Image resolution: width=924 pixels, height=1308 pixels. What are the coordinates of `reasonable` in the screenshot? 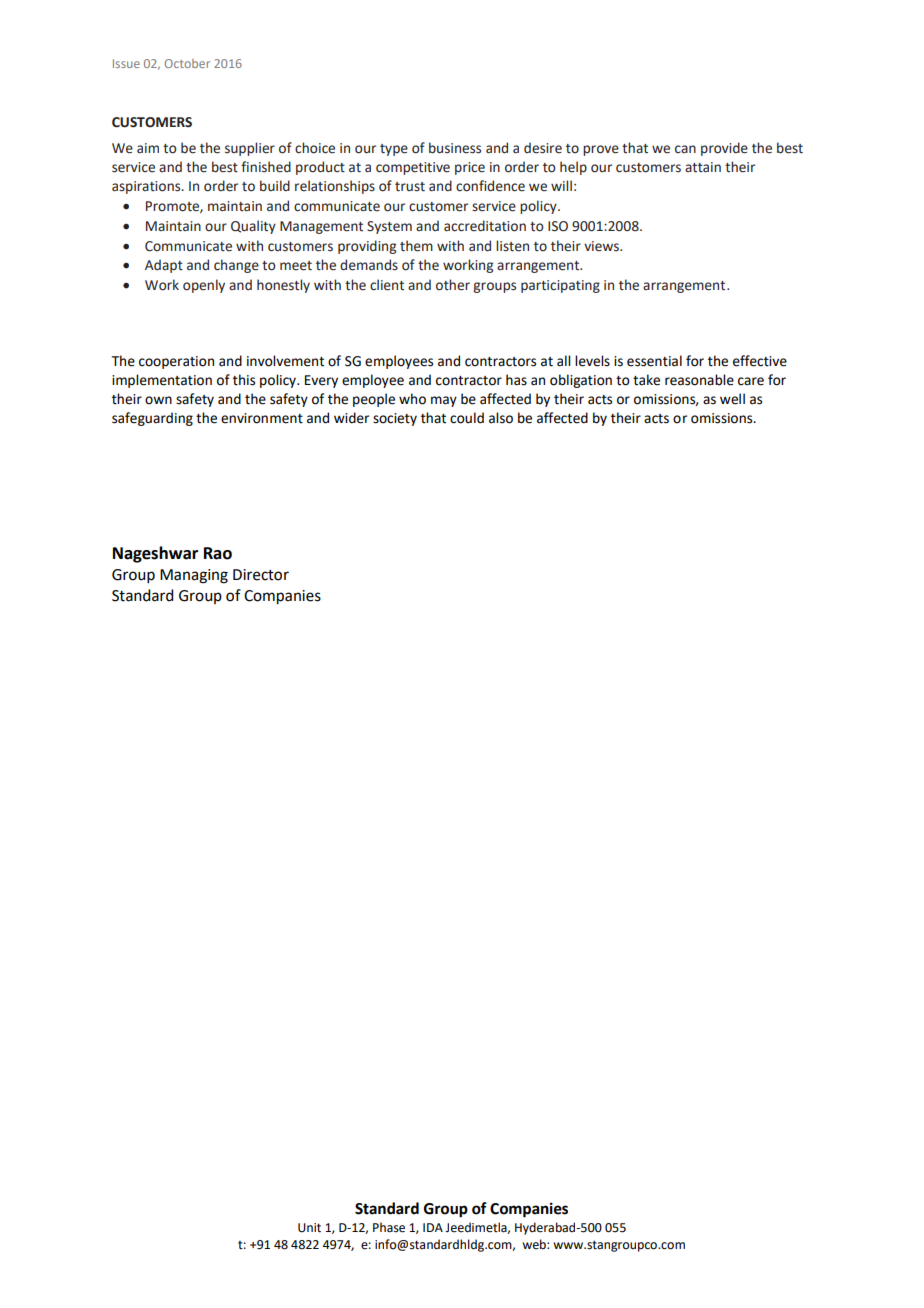 It's located at (699, 380).
